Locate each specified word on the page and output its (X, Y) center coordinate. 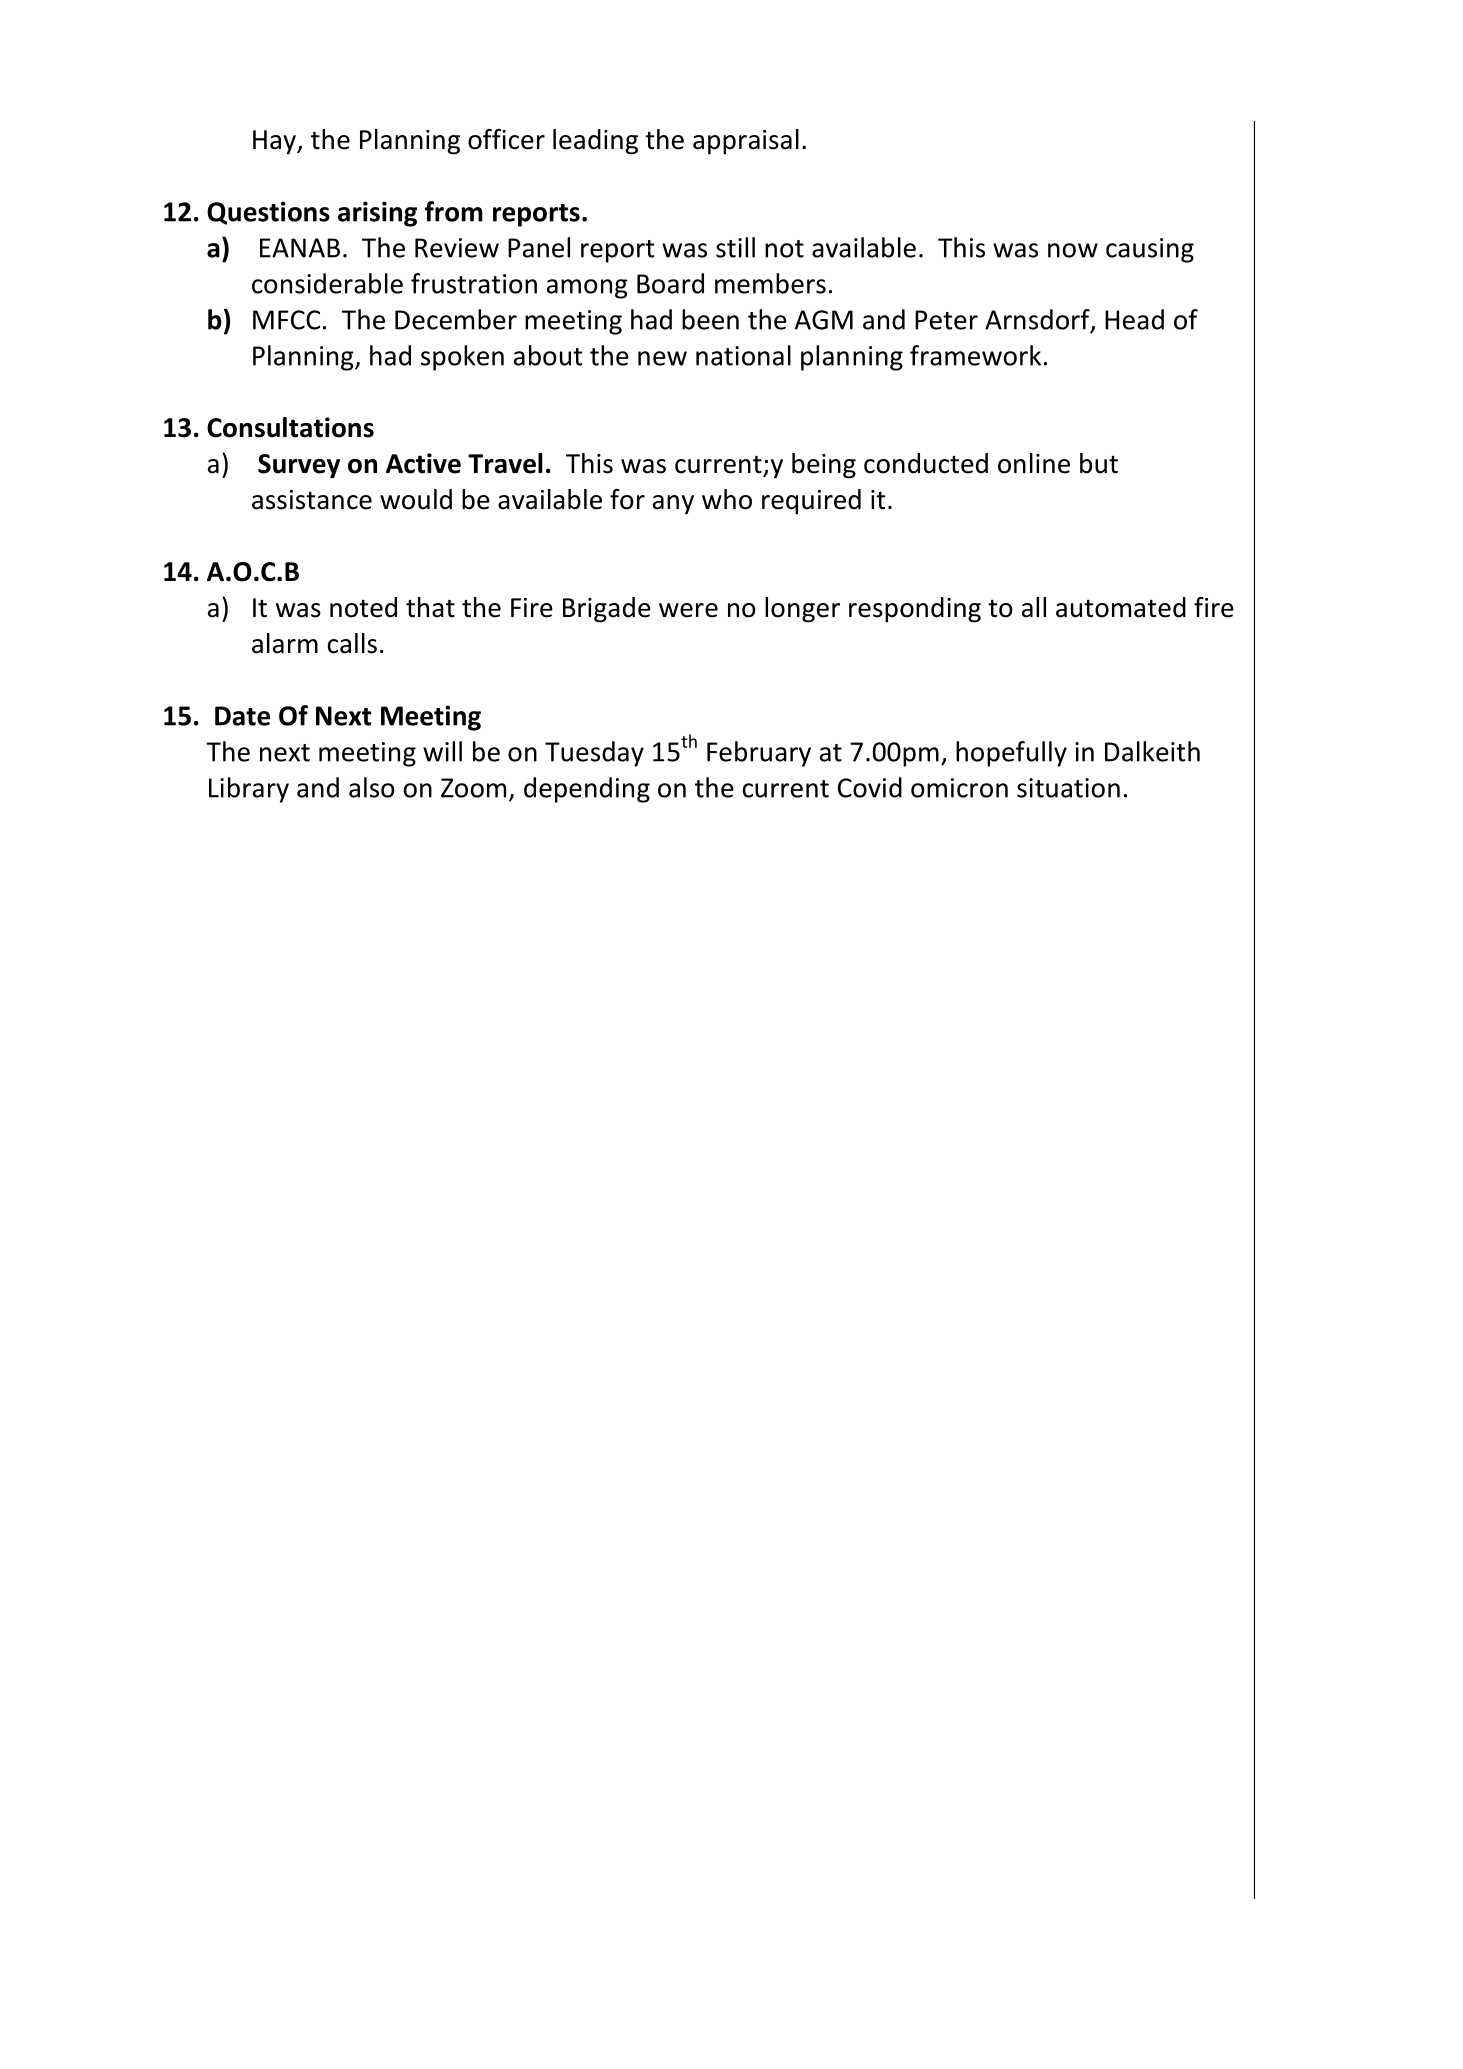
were (688, 610)
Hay (275, 142)
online (1034, 463)
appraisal (746, 142)
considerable (327, 283)
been (710, 319)
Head (1134, 319)
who (727, 499)
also (372, 787)
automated (1121, 607)
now (1073, 250)
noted (363, 607)
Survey (299, 466)
